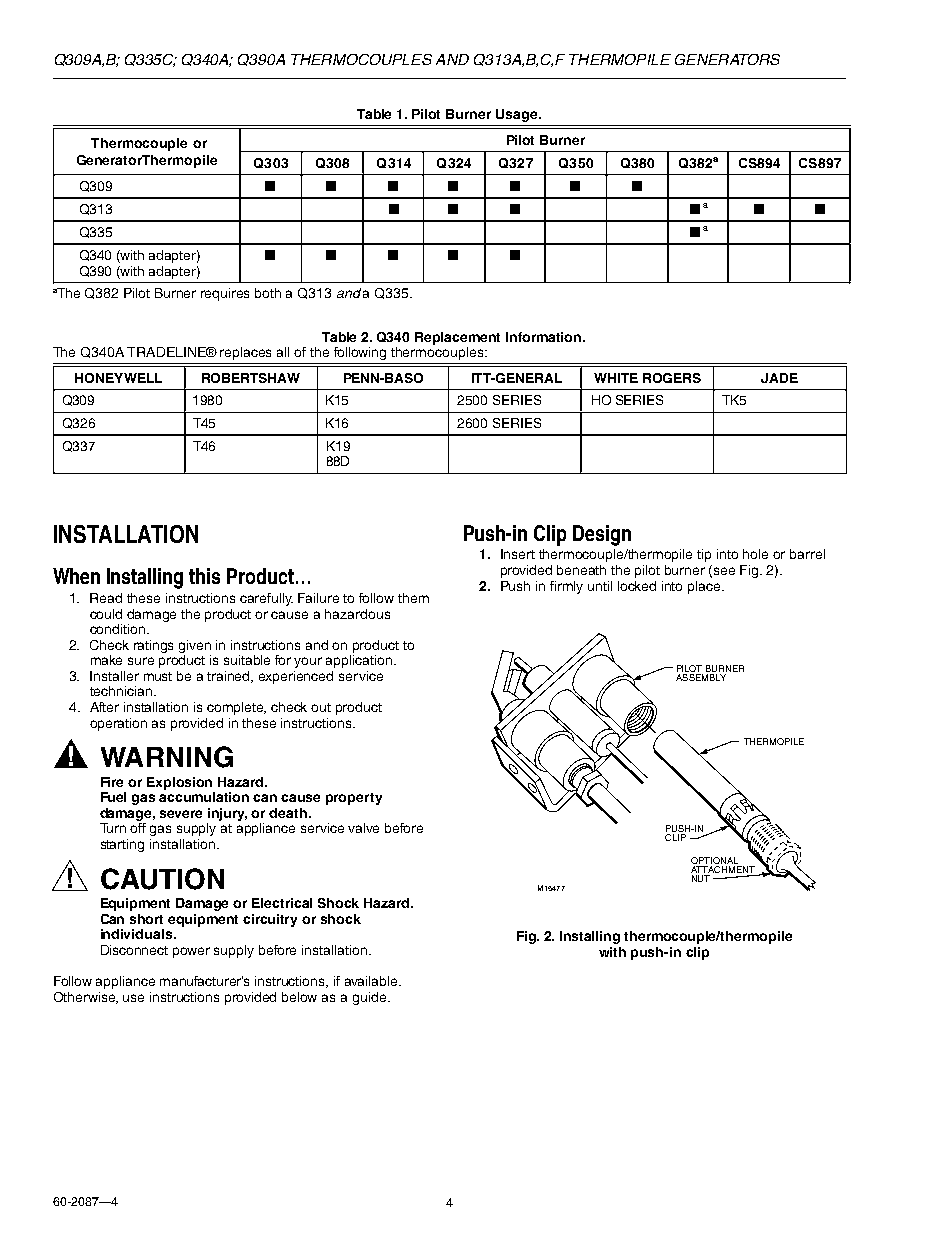 The height and width of the image is (1233, 952). What do you see at coordinates (167, 757) in the image?
I see `WARNING` at bounding box center [167, 757].
